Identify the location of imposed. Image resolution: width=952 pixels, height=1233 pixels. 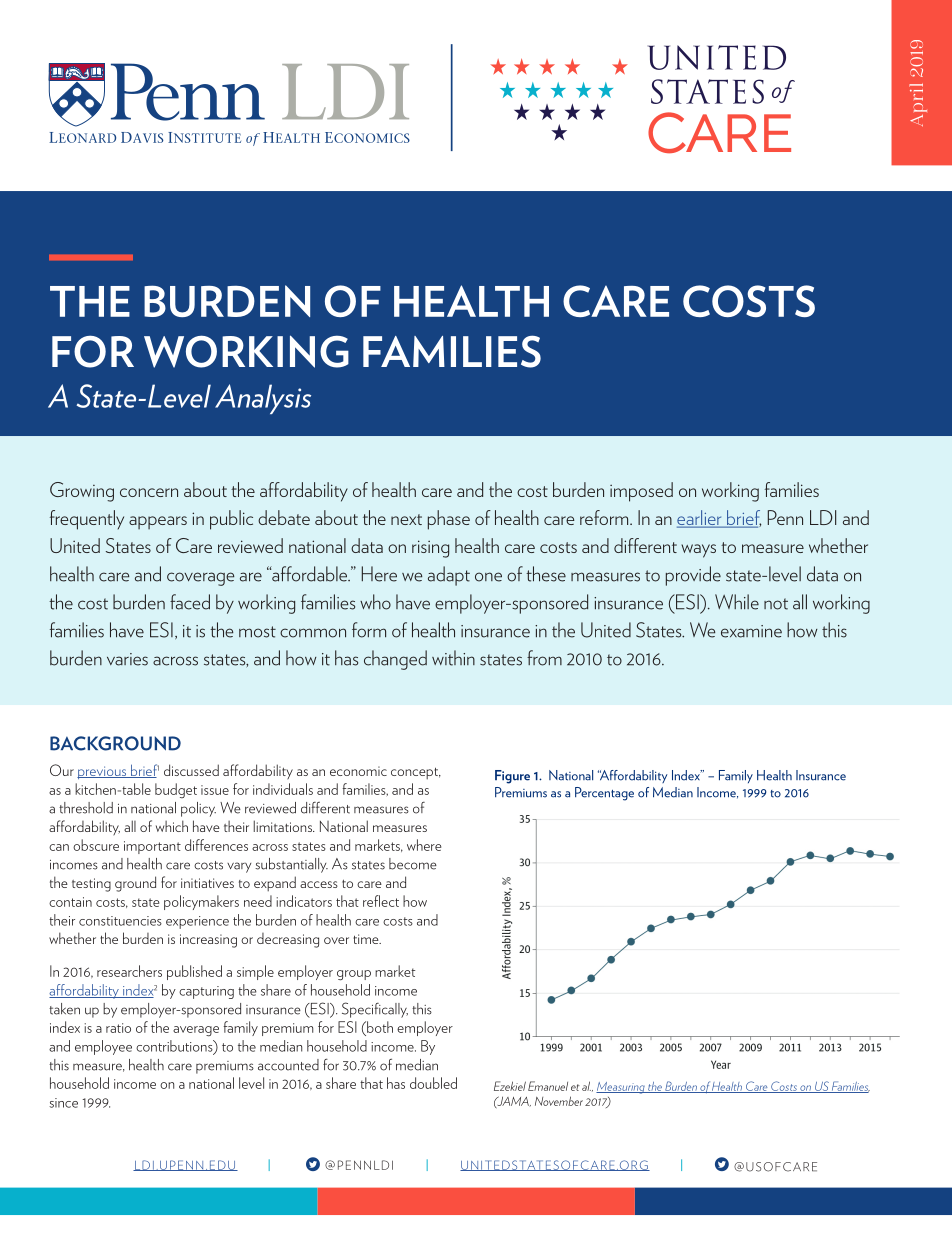
(641, 492).
